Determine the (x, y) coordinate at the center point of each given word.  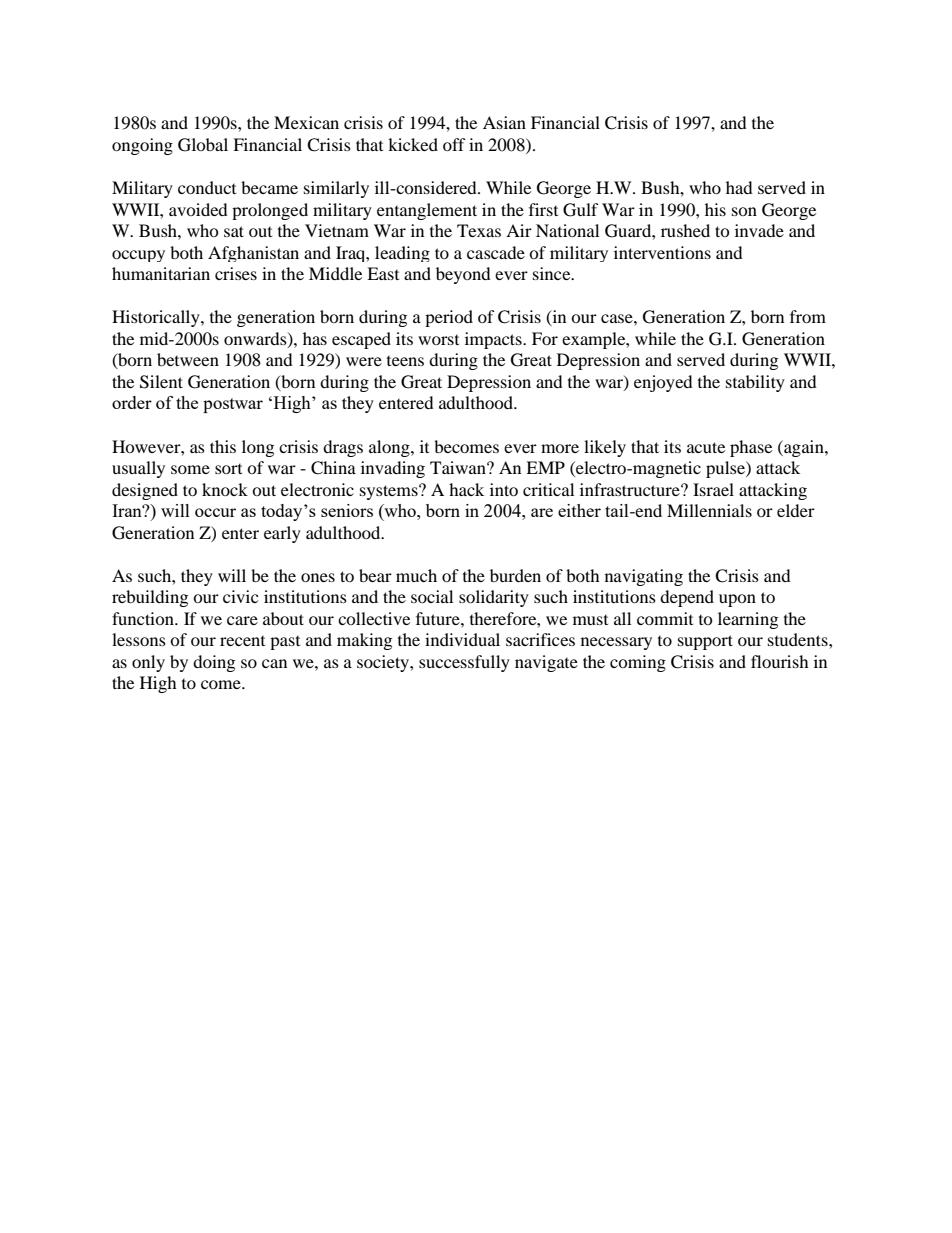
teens (405, 361)
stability (755, 383)
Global (203, 145)
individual (462, 639)
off (454, 144)
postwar (233, 405)
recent (242, 641)
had (739, 187)
